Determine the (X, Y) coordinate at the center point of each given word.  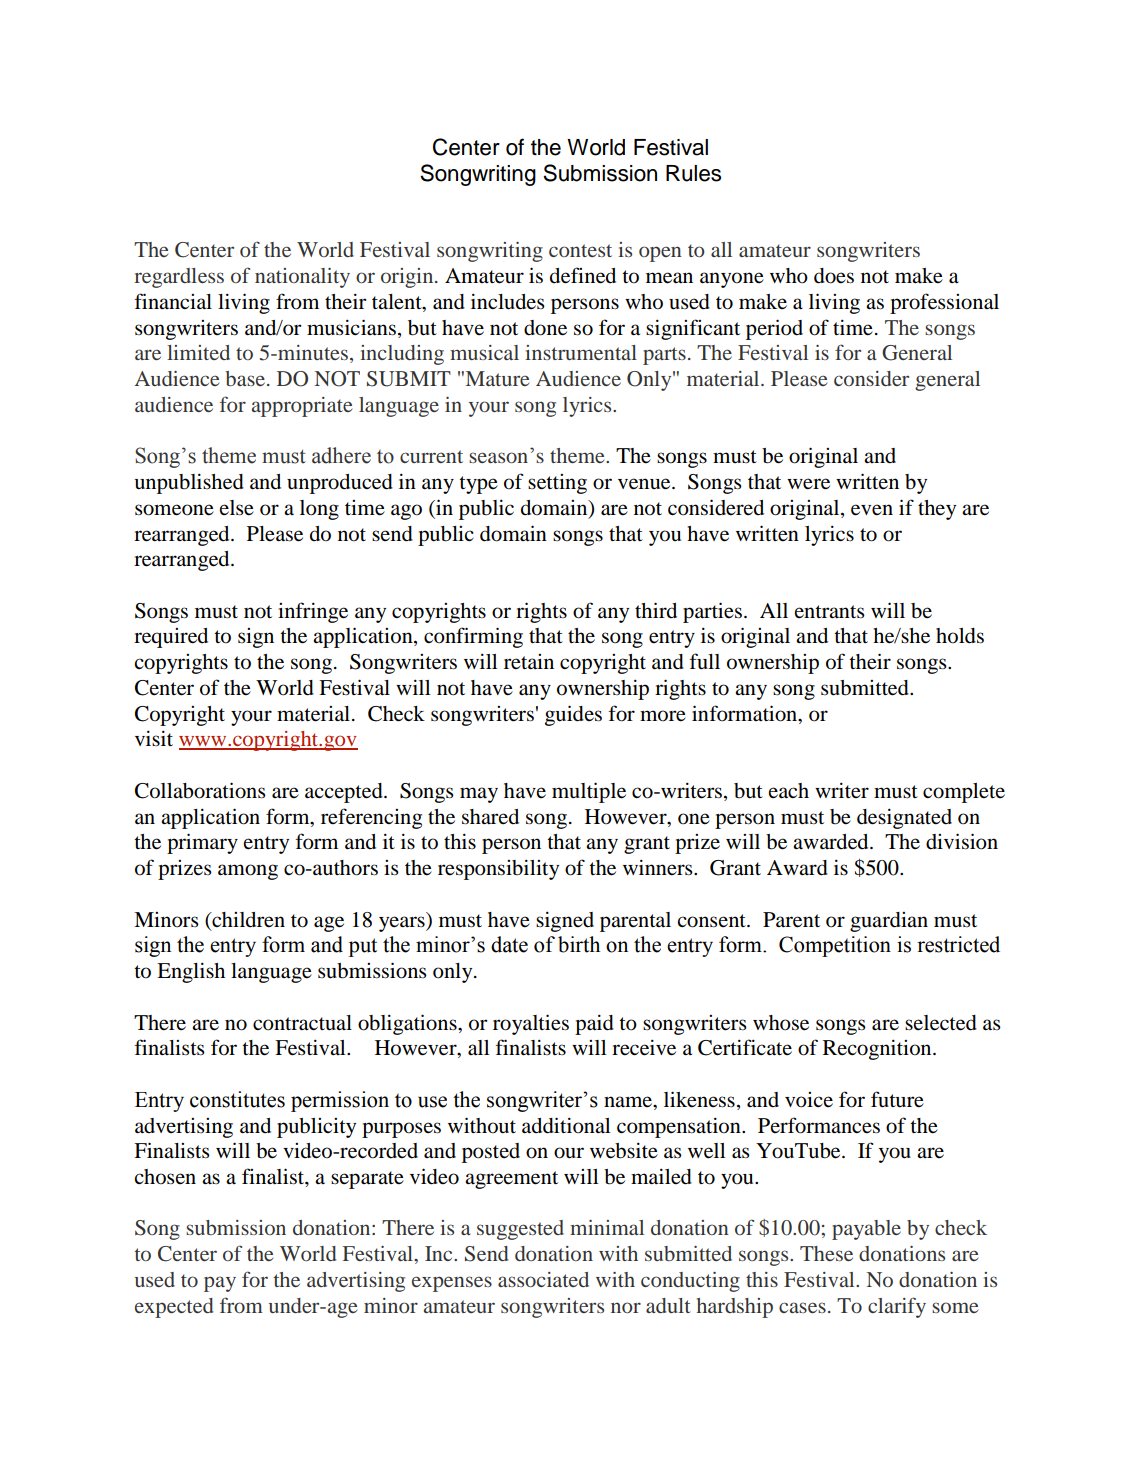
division (962, 841)
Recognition (878, 1049)
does (834, 276)
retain (529, 662)
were (808, 484)
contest (580, 250)
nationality (302, 278)
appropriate (302, 407)
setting (557, 484)
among (248, 872)
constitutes (237, 1099)
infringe (313, 612)
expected (174, 1308)
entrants (830, 611)
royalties (531, 1024)
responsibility (498, 869)
